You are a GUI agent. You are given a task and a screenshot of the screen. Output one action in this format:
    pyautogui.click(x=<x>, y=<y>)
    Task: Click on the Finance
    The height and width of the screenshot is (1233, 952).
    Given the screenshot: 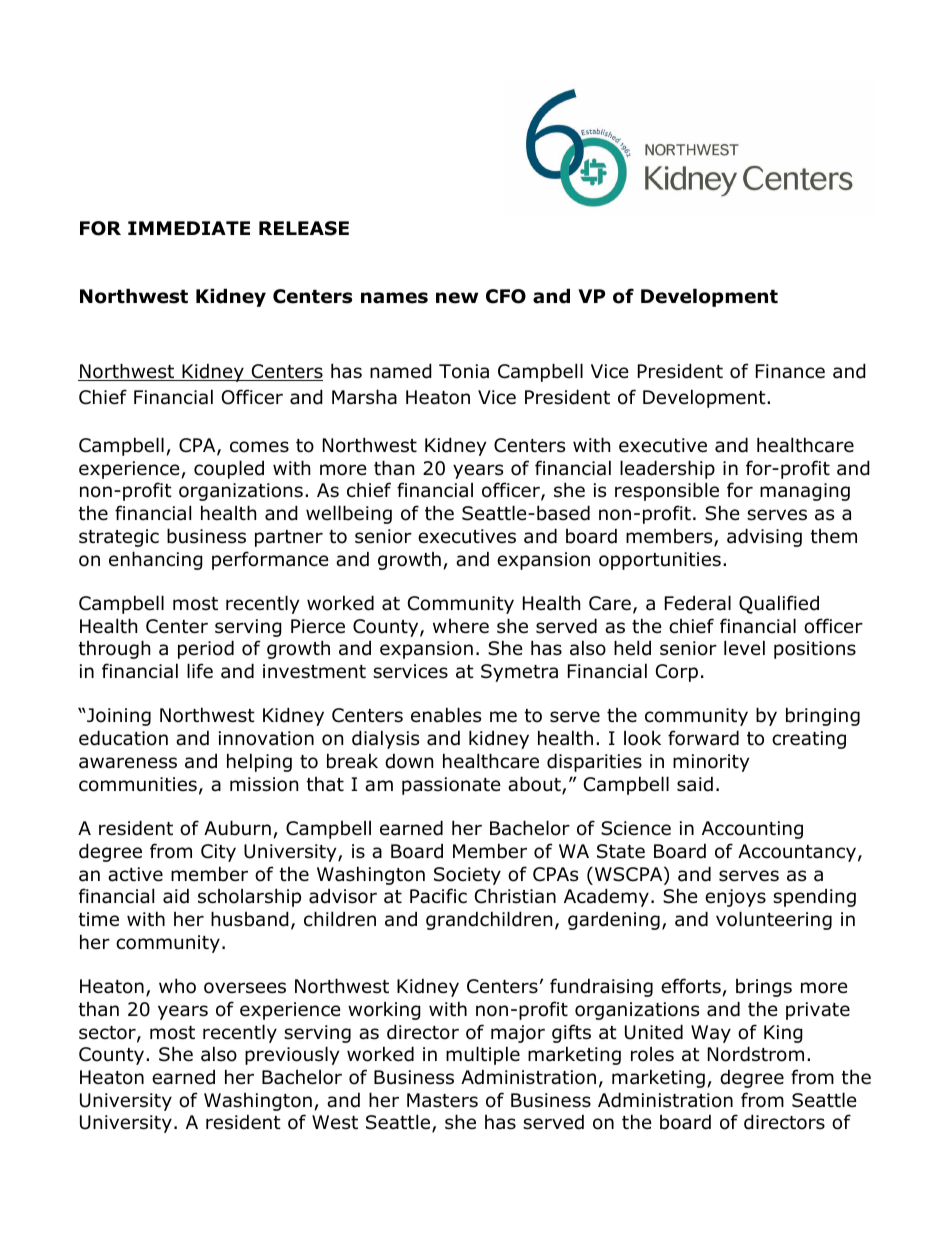 What is the action you would take?
    pyautogui.click(x=790, y=371)
